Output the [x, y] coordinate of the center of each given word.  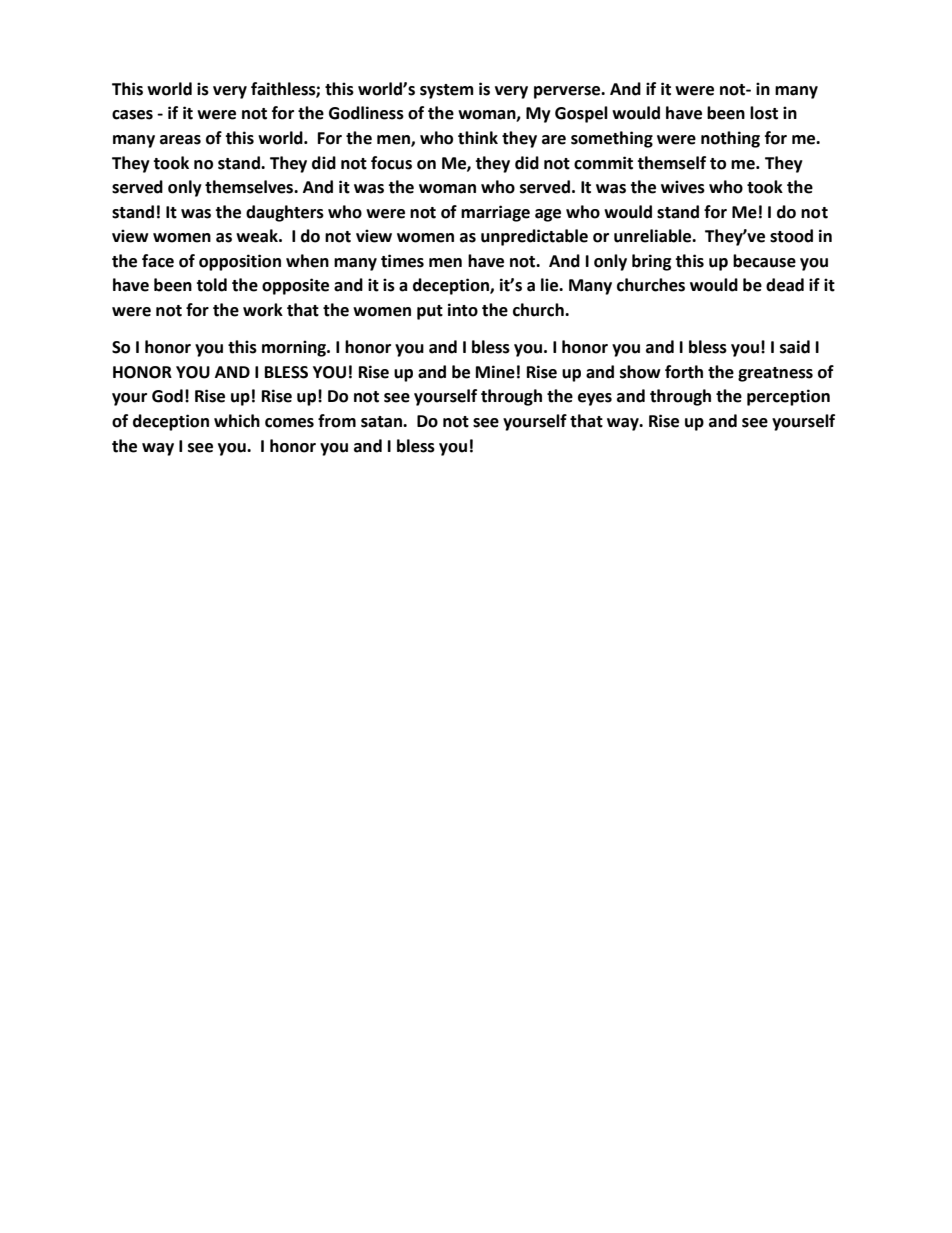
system [447, 91]
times [402, 261]
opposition [240, 262]
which [237, 421]
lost [764, 113]
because [764, 261]
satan [382, 422]
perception [788, 397]
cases [132, 115]
